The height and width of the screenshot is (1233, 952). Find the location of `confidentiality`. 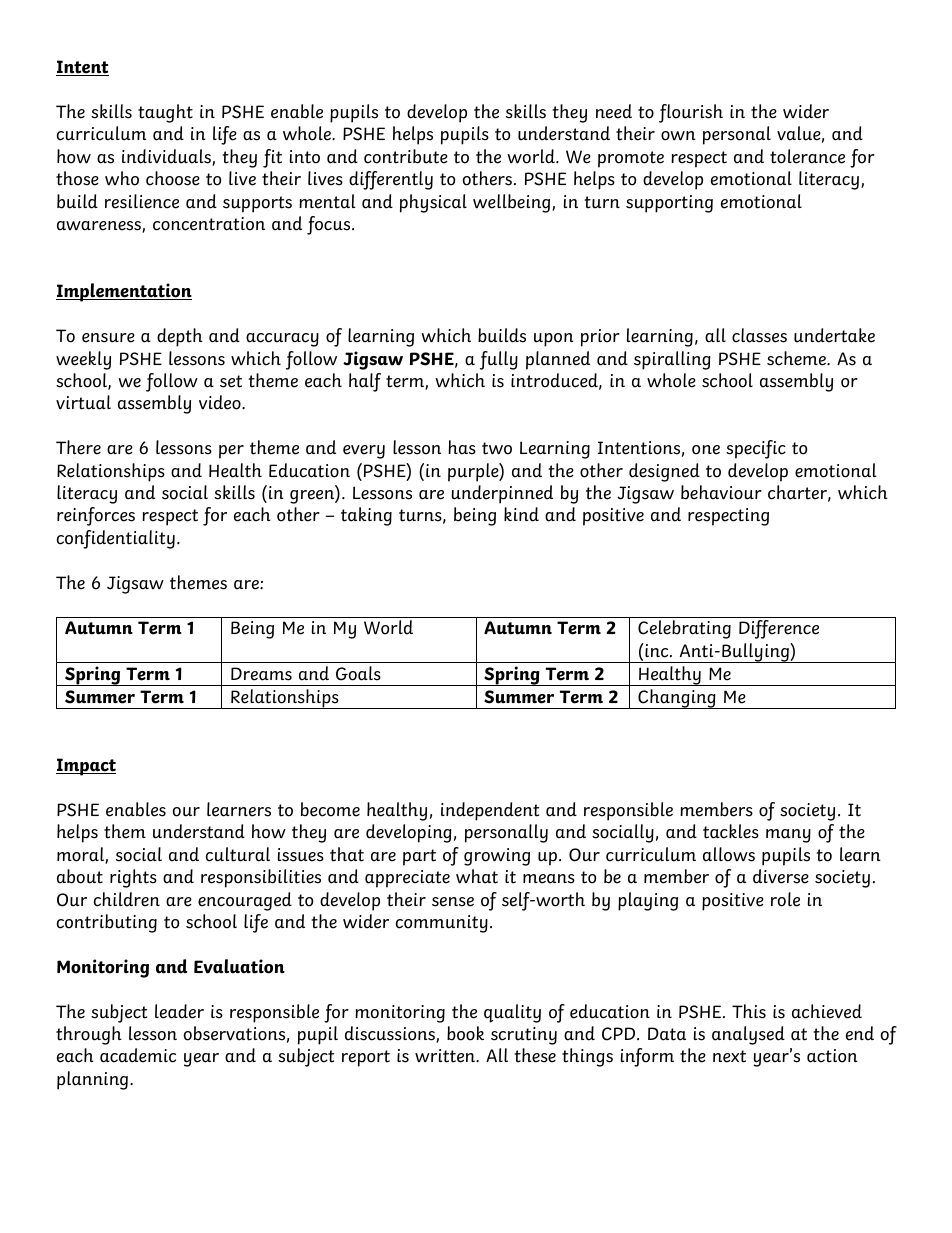

confidentiality is located at coordinates (116, 539).
